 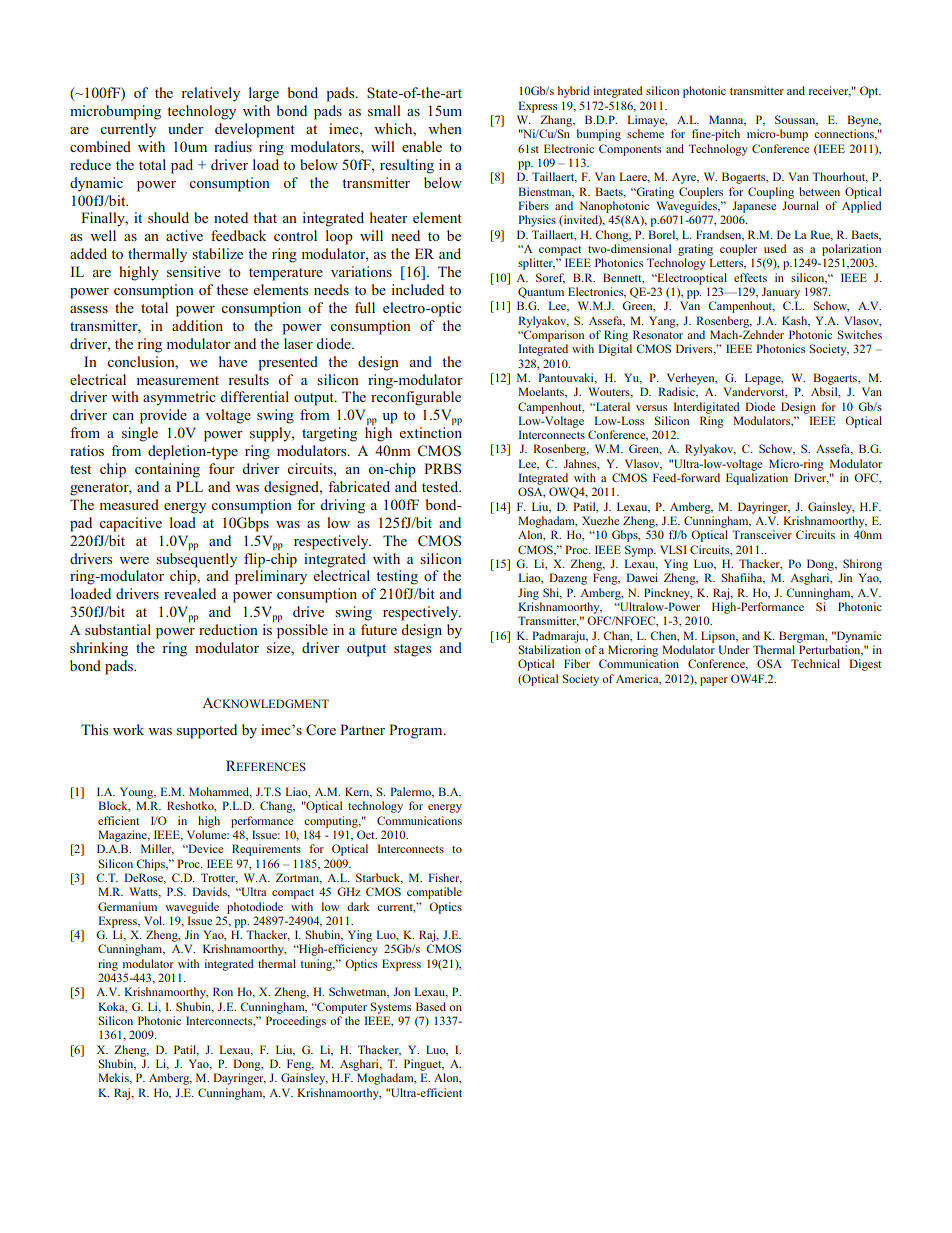 I want to click on Jing, so click(x=528, y=594).
